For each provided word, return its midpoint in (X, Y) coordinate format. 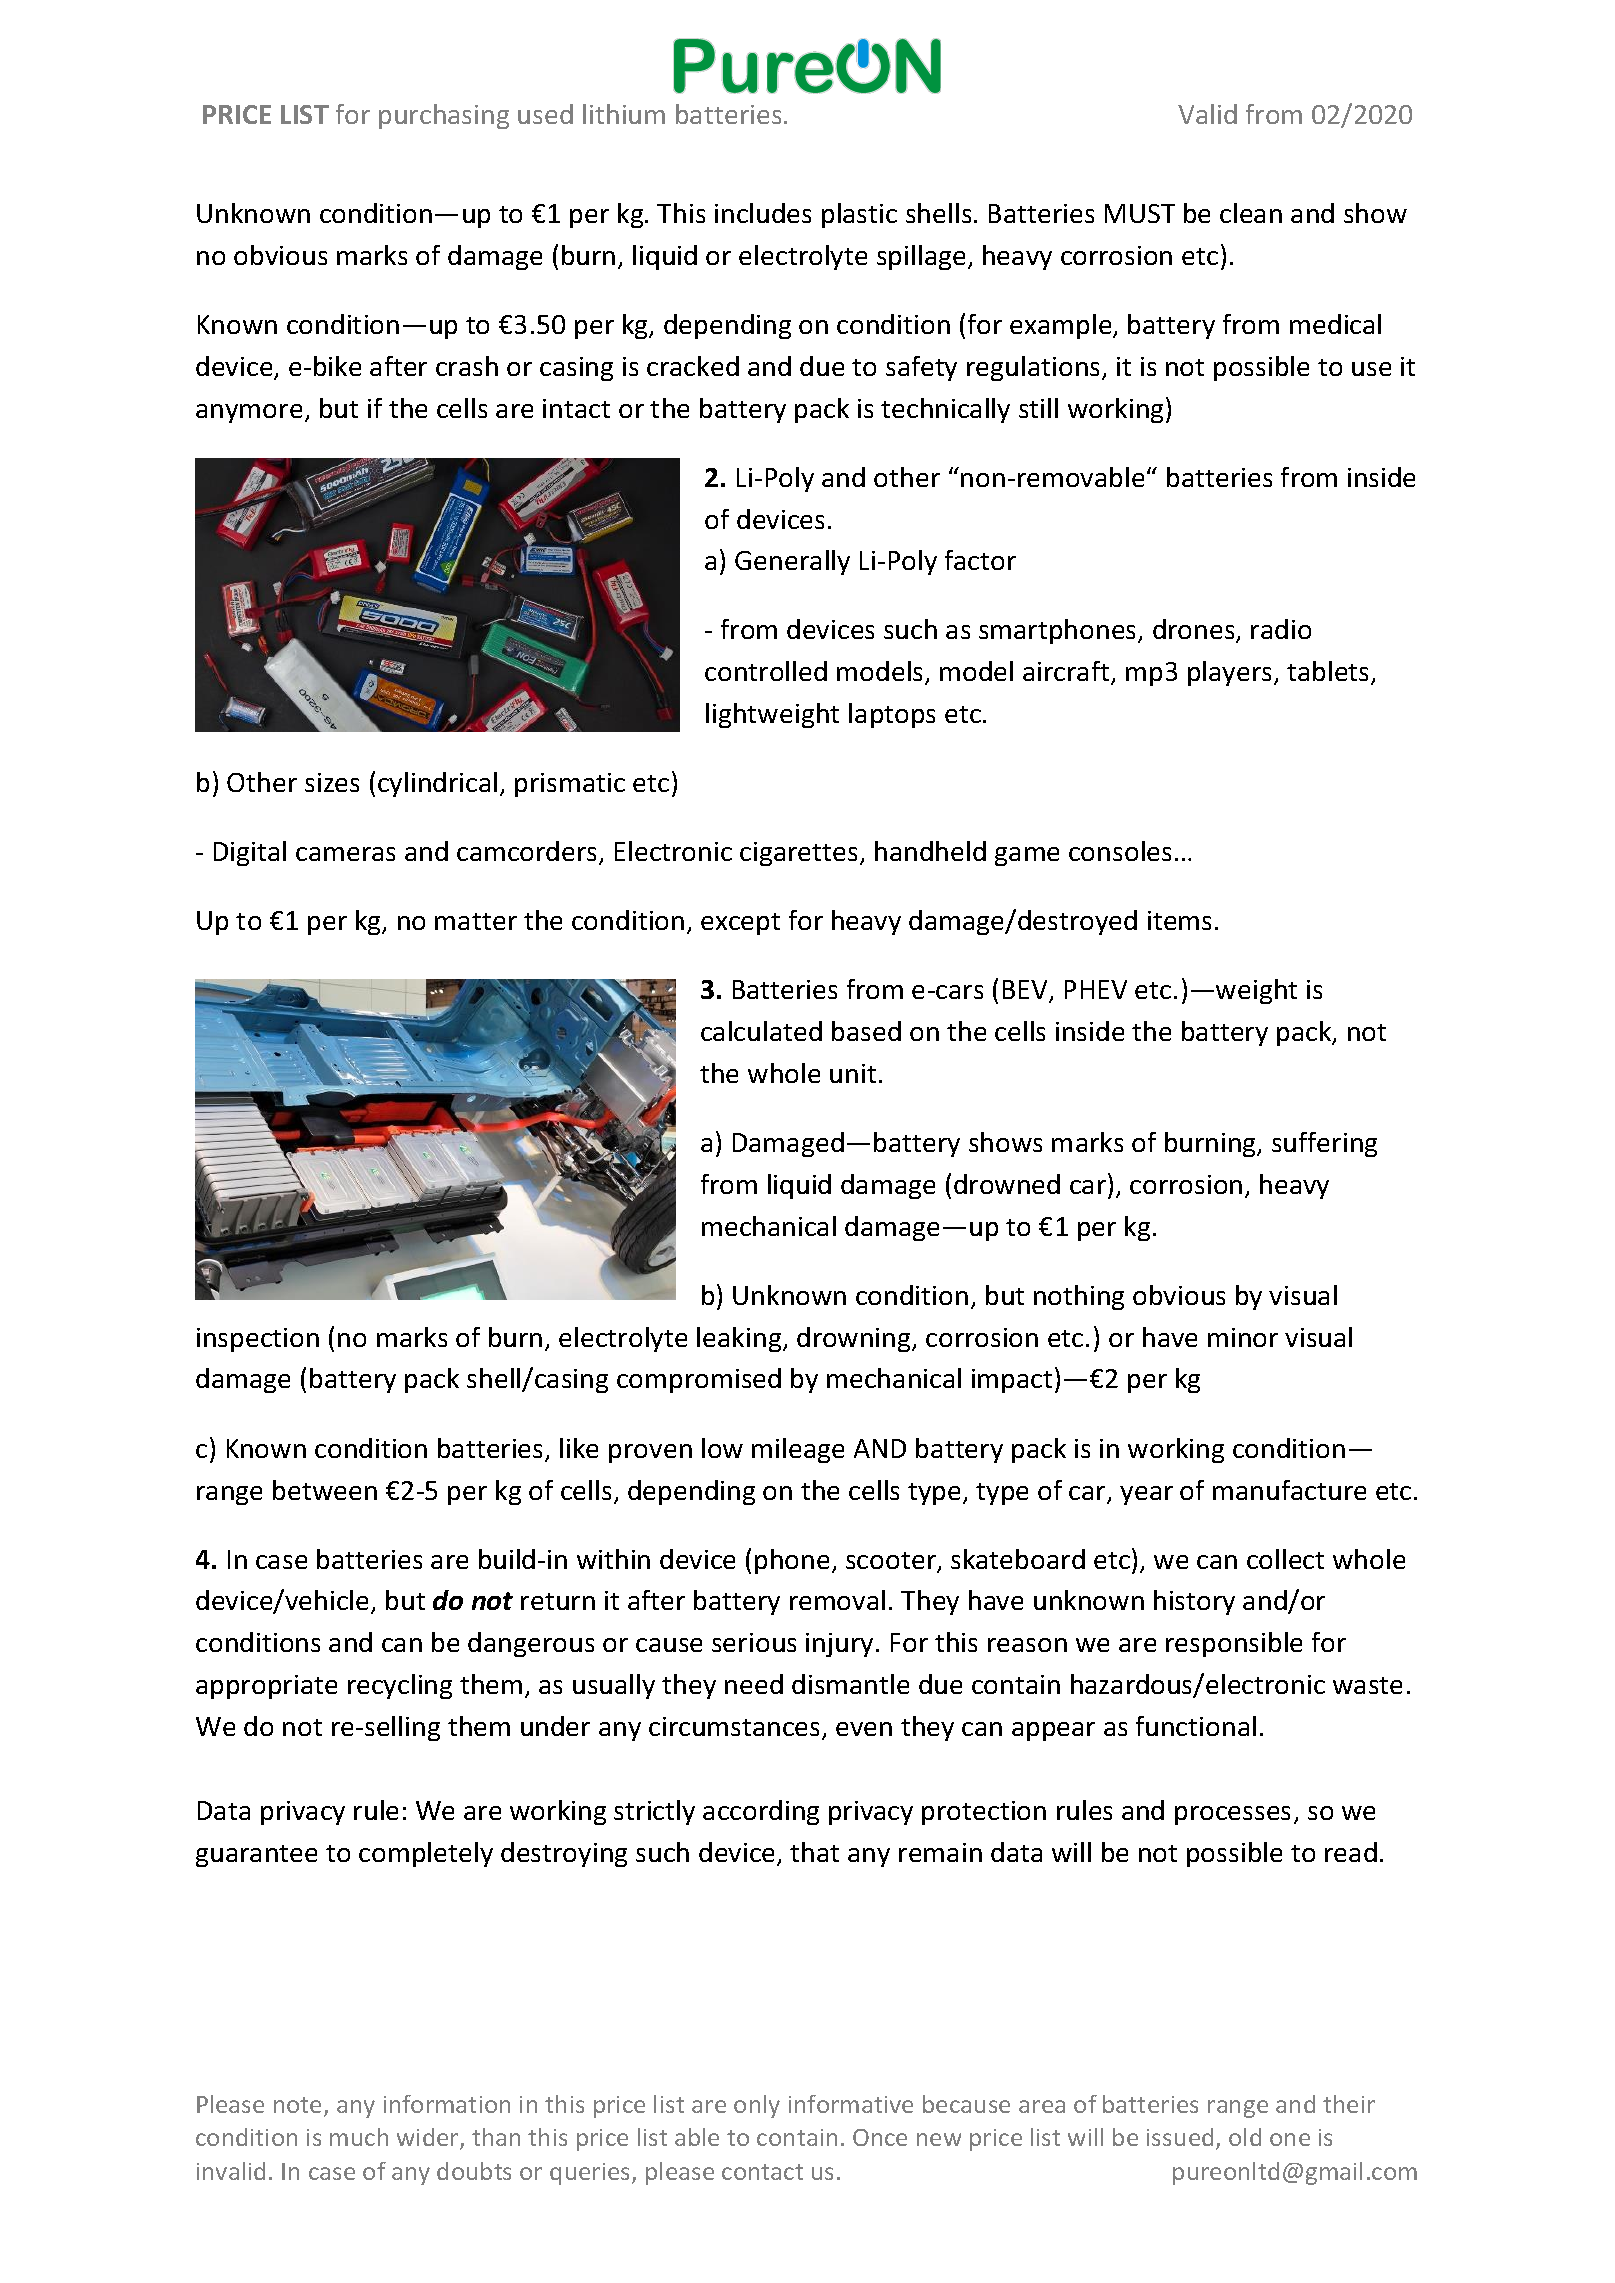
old (1245, 2137)
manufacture (1289, 1490)
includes (763, 213)
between (325, 1490)
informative (851, 2104)
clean (1251, 213)
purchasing (444, 116)
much (359, 2137)
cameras (345, 854)
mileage (798, 1450)
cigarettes (798, 854)
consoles (1120, 851)
